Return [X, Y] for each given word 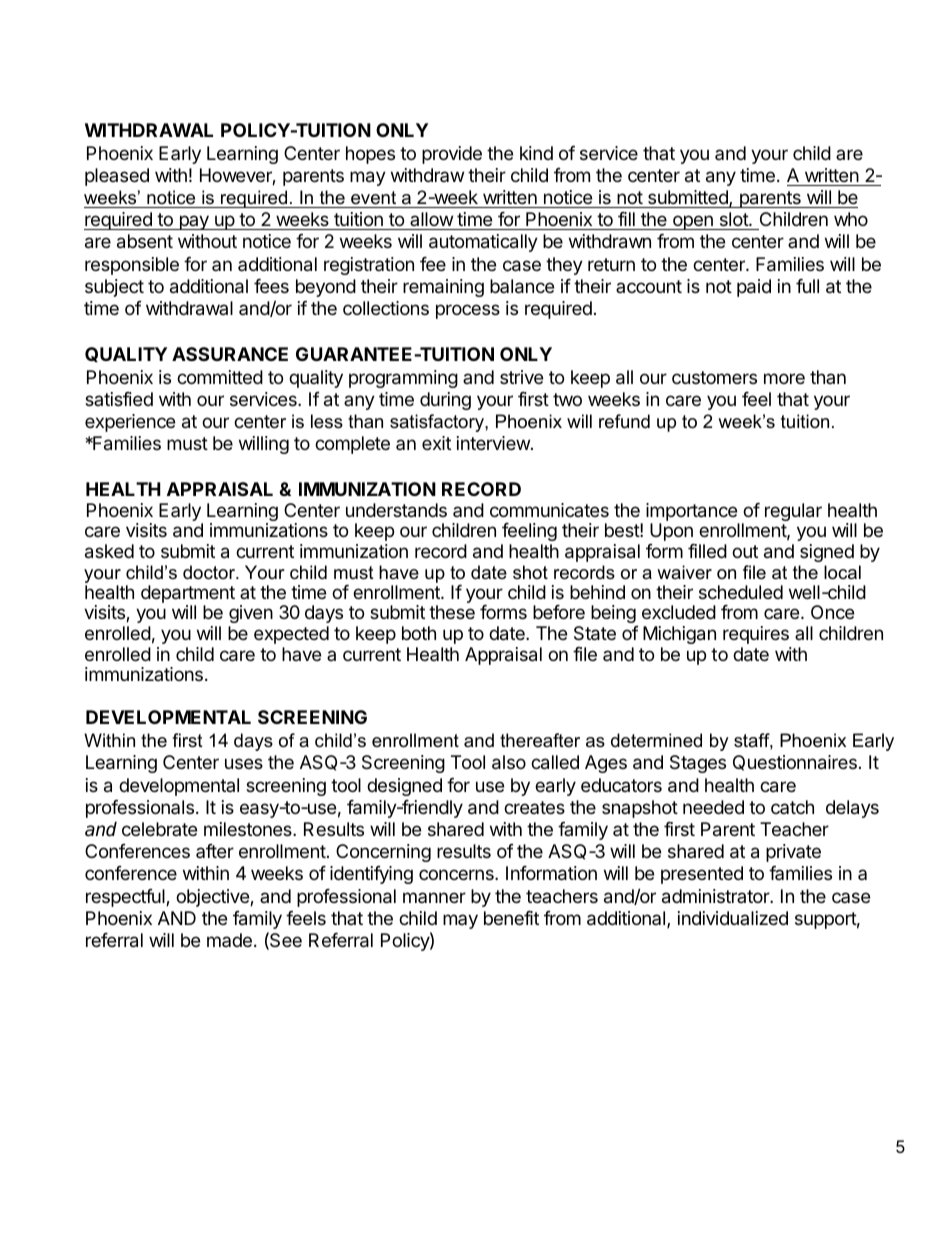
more [784, 378]
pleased [117, 177]
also [509, 762]
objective [213, 898]
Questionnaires [795, 763]
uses [244, 763]
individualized [733, 918]
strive [521, 377]
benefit [511, 918]
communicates [549, 510]
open [692, 222]
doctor [210, 572]
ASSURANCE [230, 354]
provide [452, 155]
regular [793, 512]
